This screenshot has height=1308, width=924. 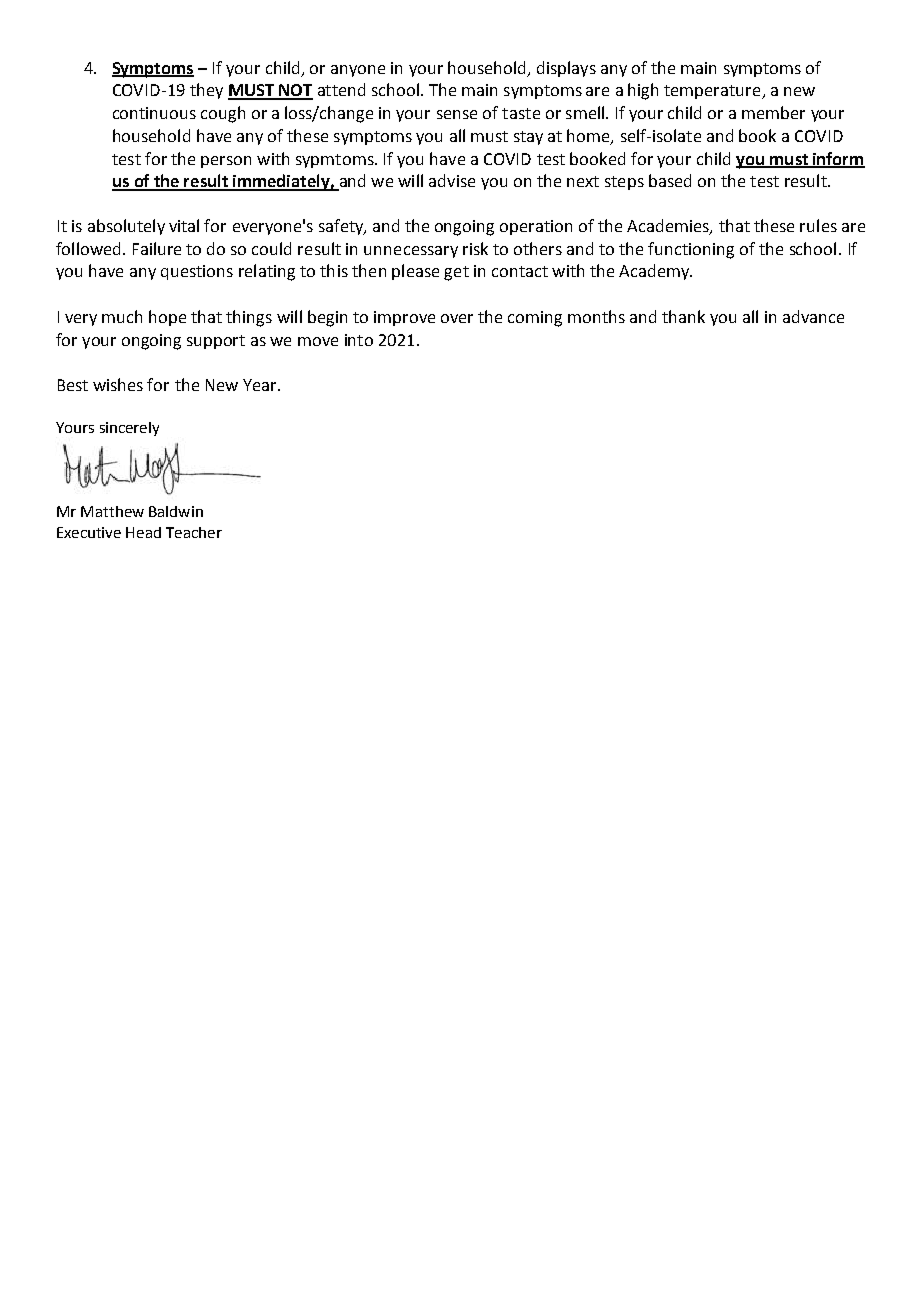 I want to click on rules, so click(x=818, y=225).
